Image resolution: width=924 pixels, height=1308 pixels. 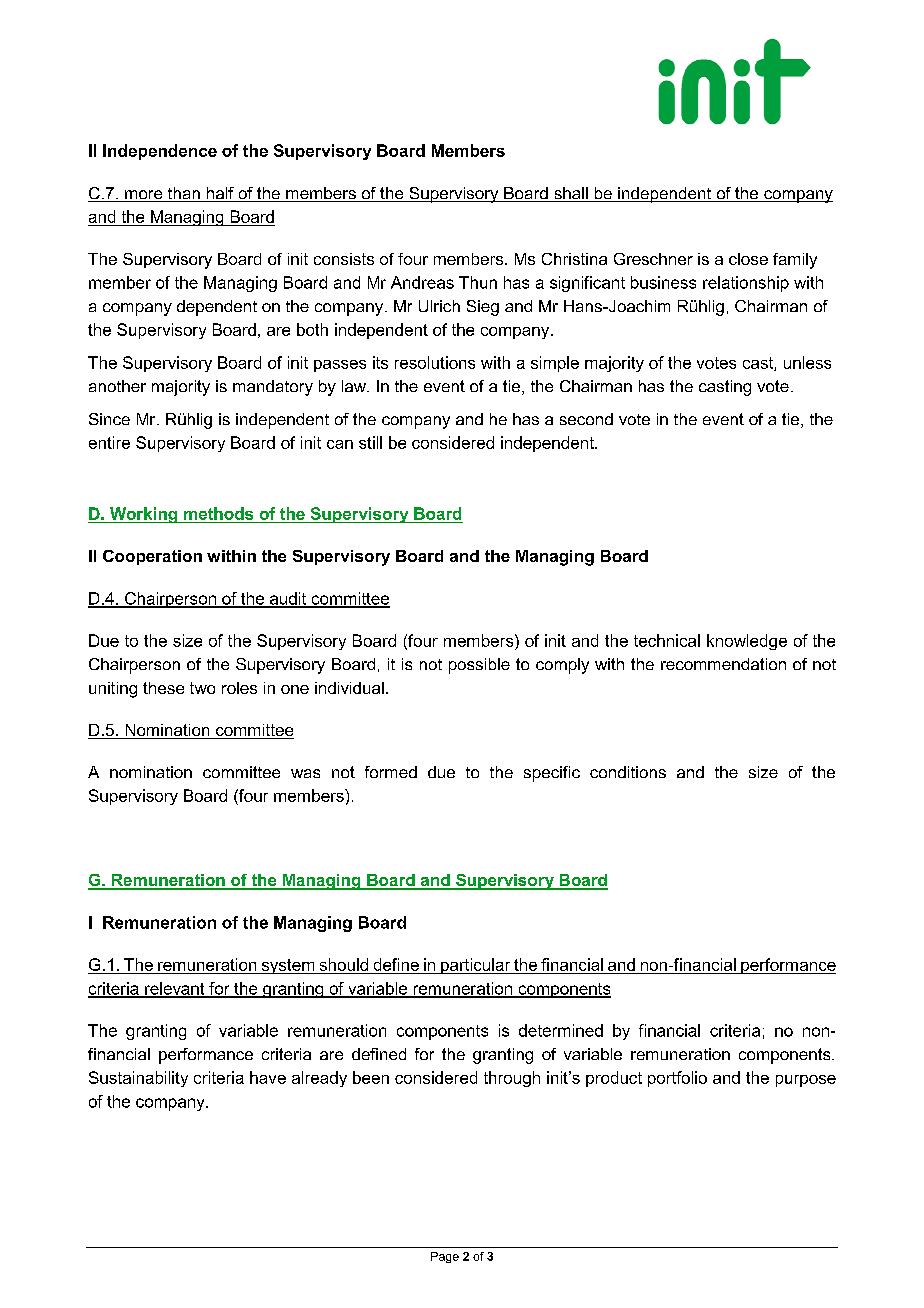 I want to click on Sustainability, so click(x=138, y=1079).
